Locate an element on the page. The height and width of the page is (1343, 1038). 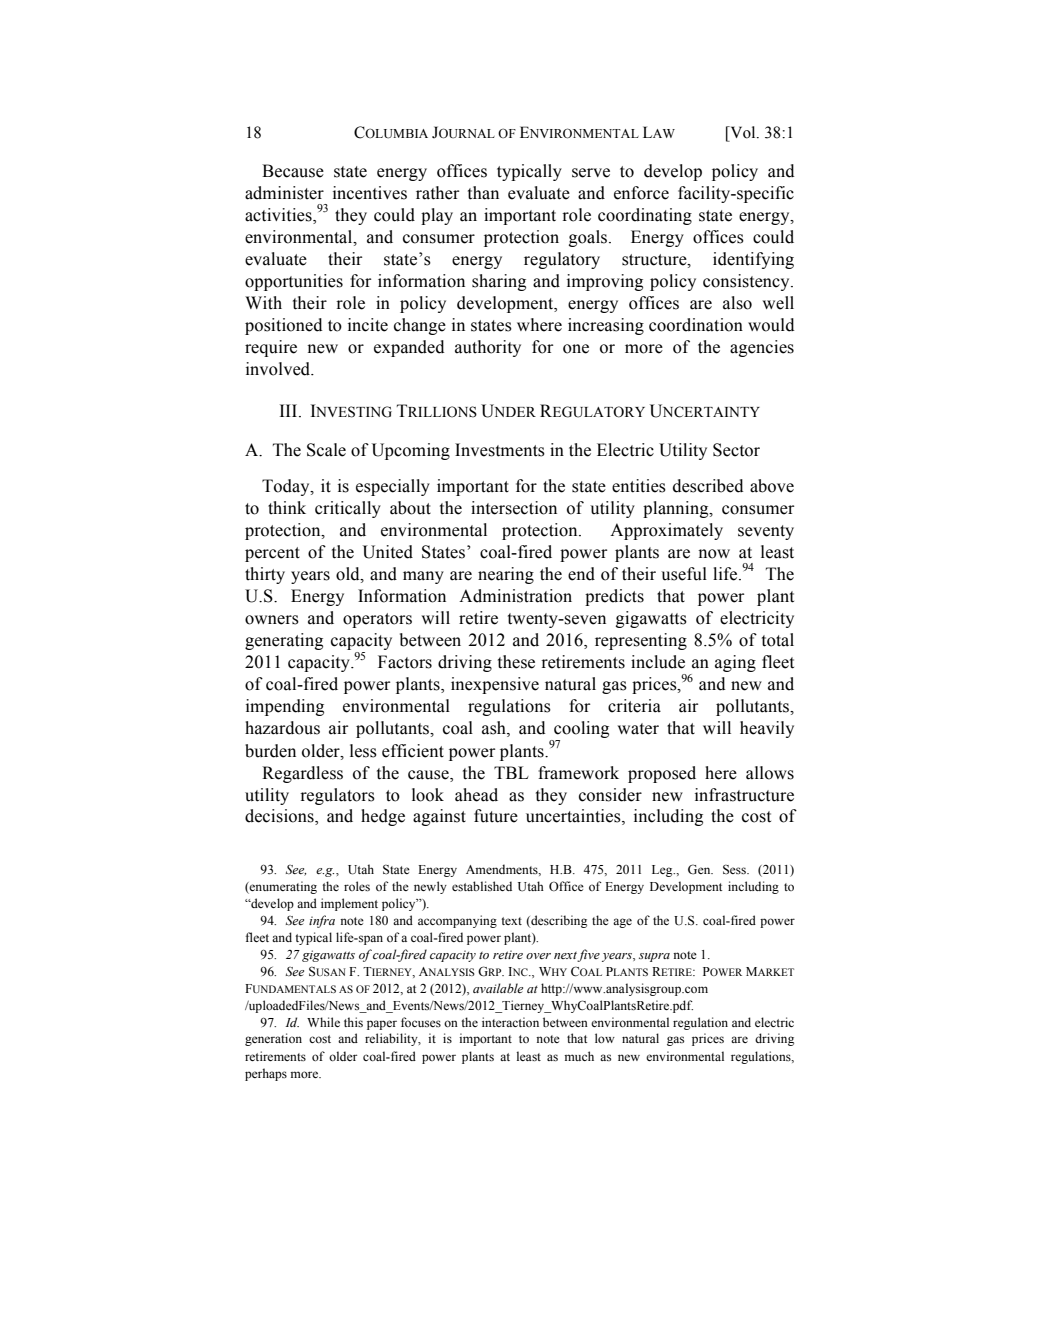
TBL is located at coordinates (511, 772).
